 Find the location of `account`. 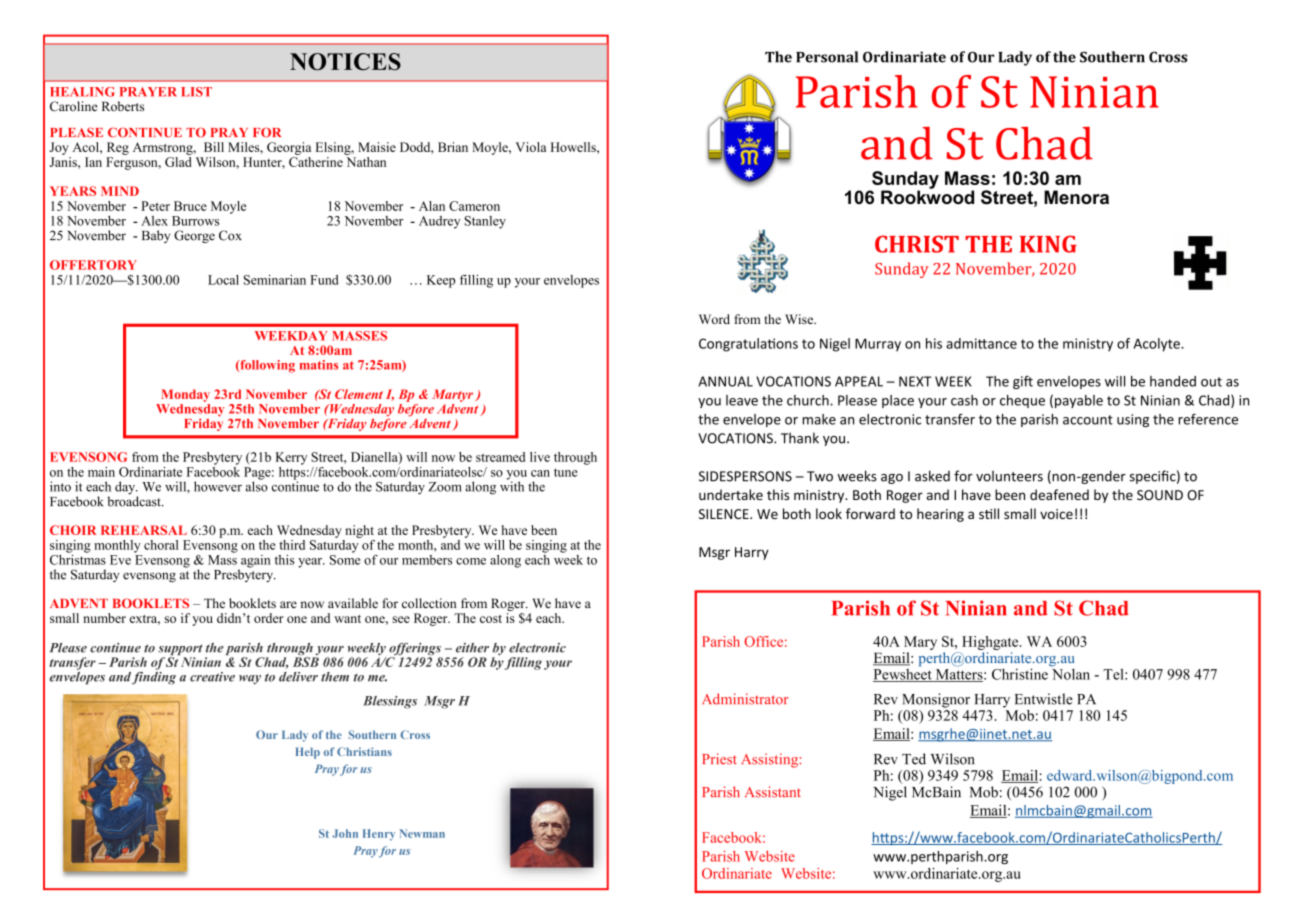

account is located at coordinates (1088, 420).
